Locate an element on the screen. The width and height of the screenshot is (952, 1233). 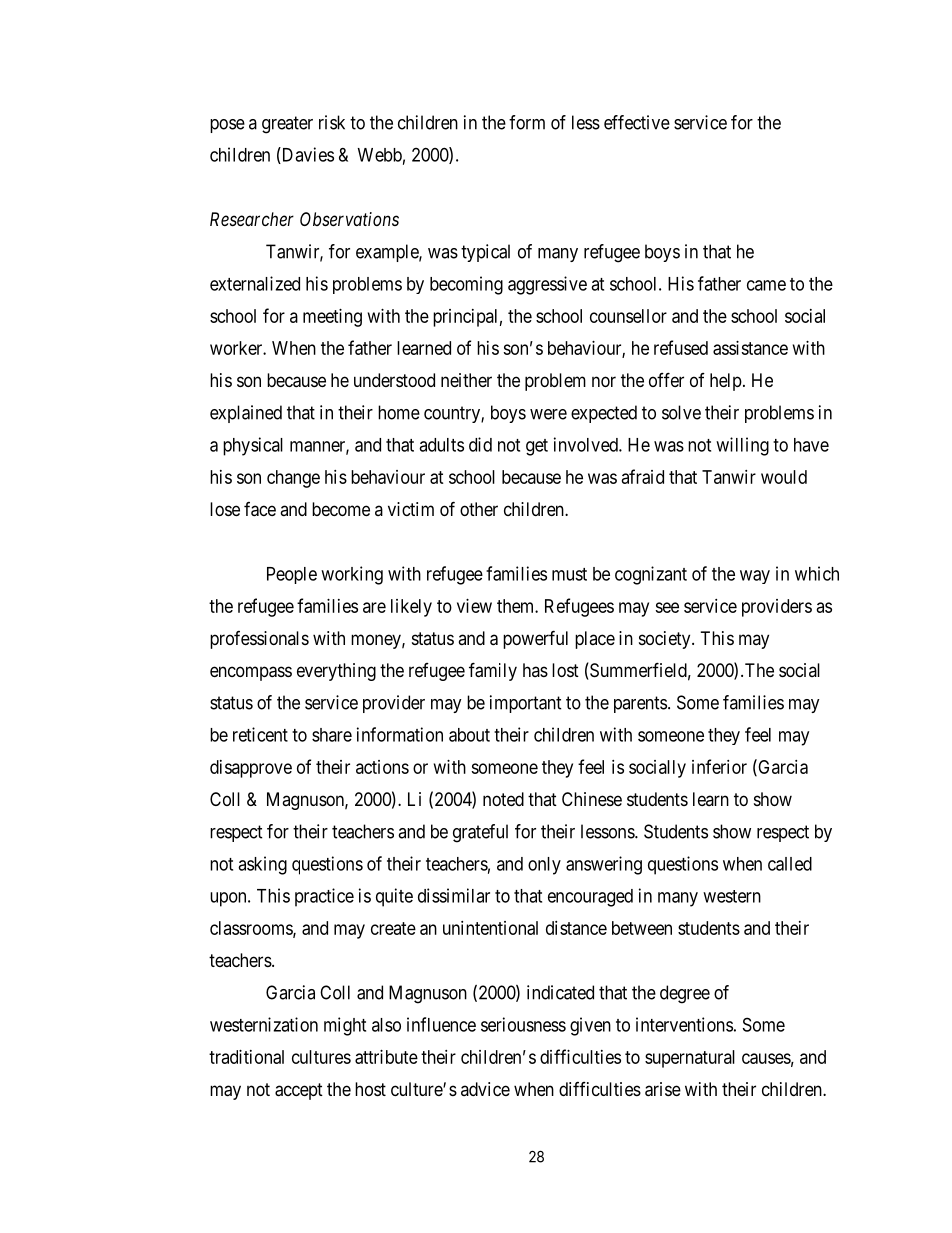
greater is located at coordinates (287, 125).
